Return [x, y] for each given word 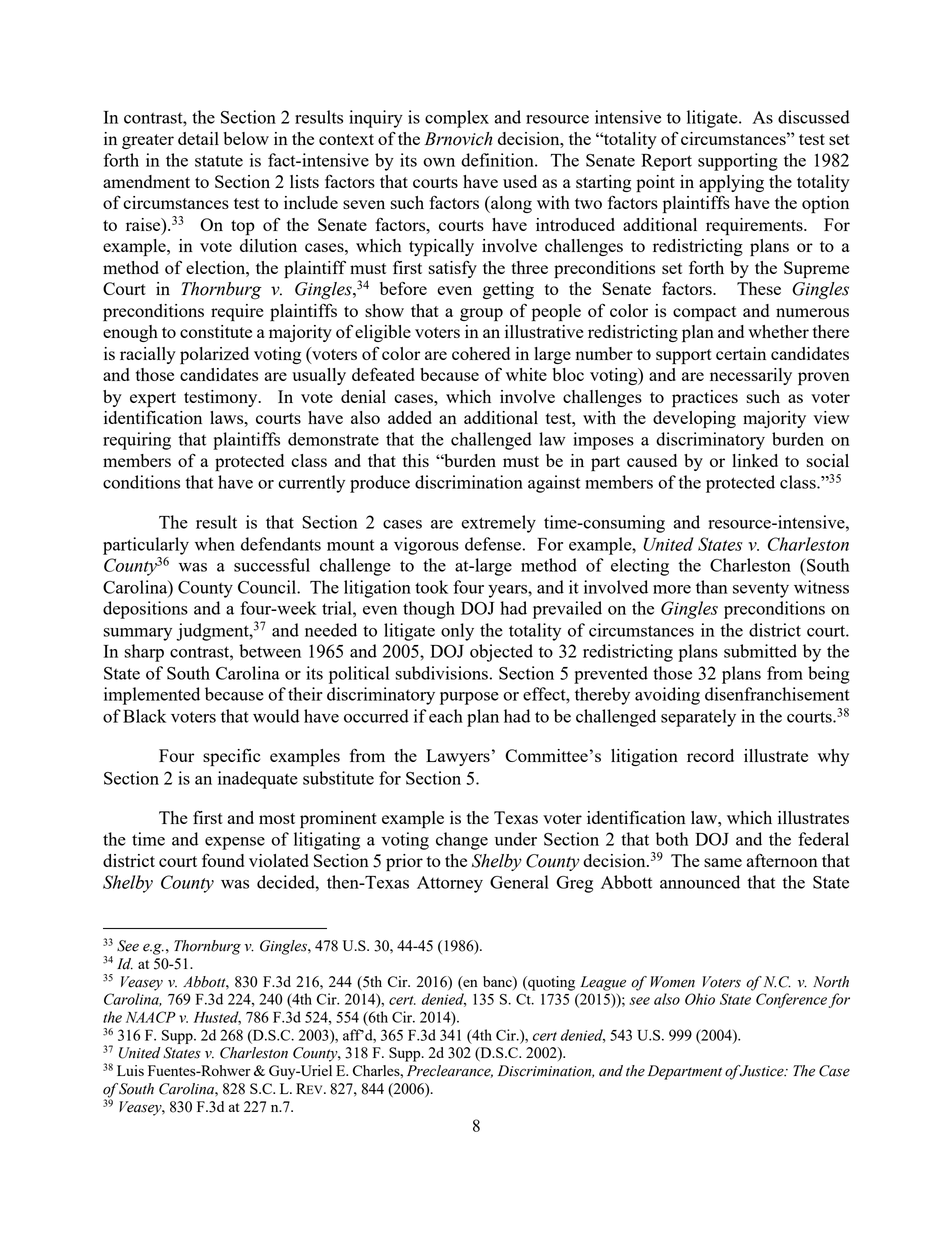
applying [731, 184]
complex [457, 119]
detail [198, 138]
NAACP [151, 1017]
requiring [137, 441]
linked [755, 460]
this [416, 460]
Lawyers [458, 757]
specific [232, 757]
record [710, 755]
